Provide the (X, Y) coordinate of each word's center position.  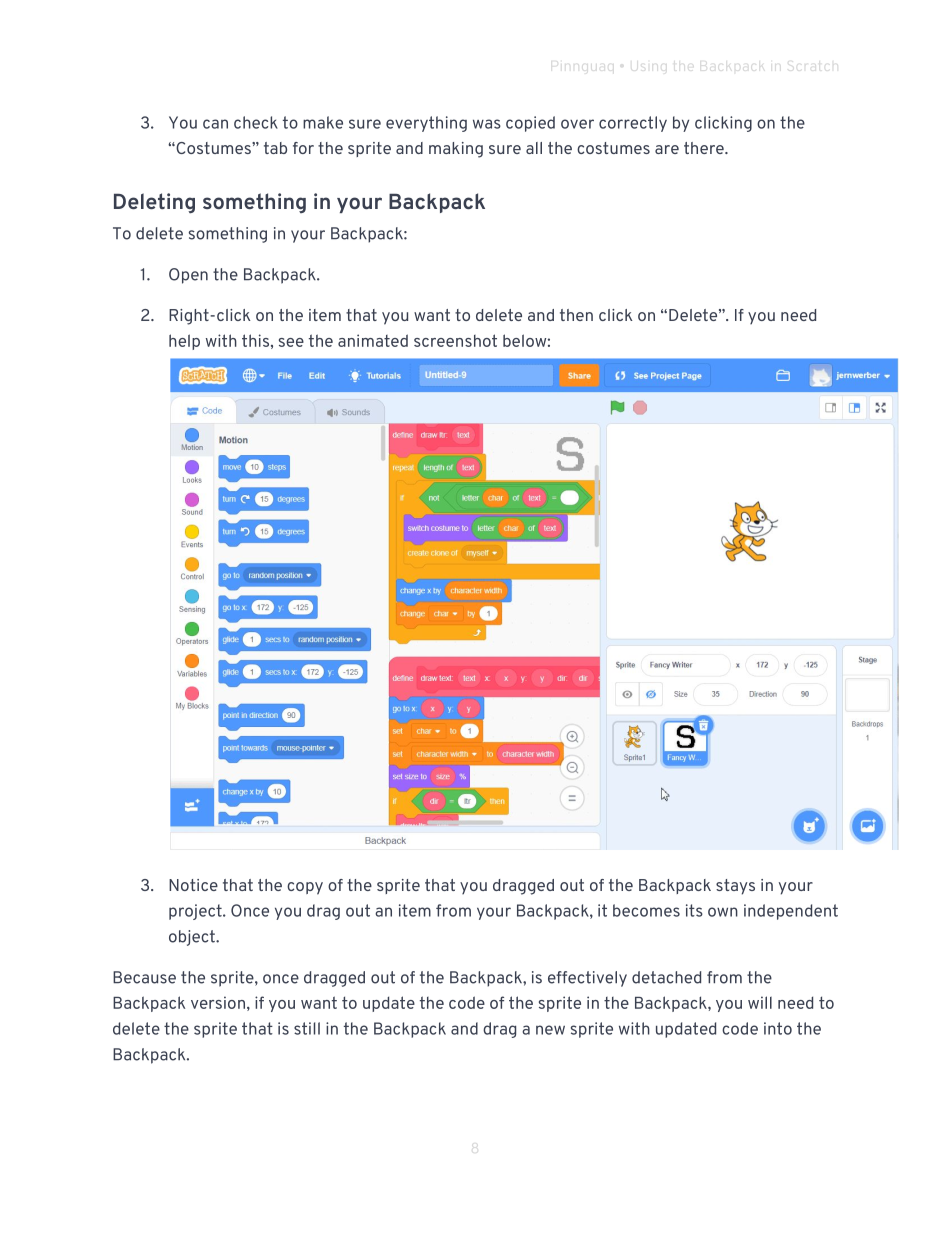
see (291, 342)
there (705, 148)
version (218, 1002)
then (576, 315)
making (456, 150)
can (215, 124)
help (184, 342)
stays (735, 887)
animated (373, 340)
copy (305, 888)
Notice (193, 885)
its (694, 910)
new (550, 1030)
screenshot (455, 340)
